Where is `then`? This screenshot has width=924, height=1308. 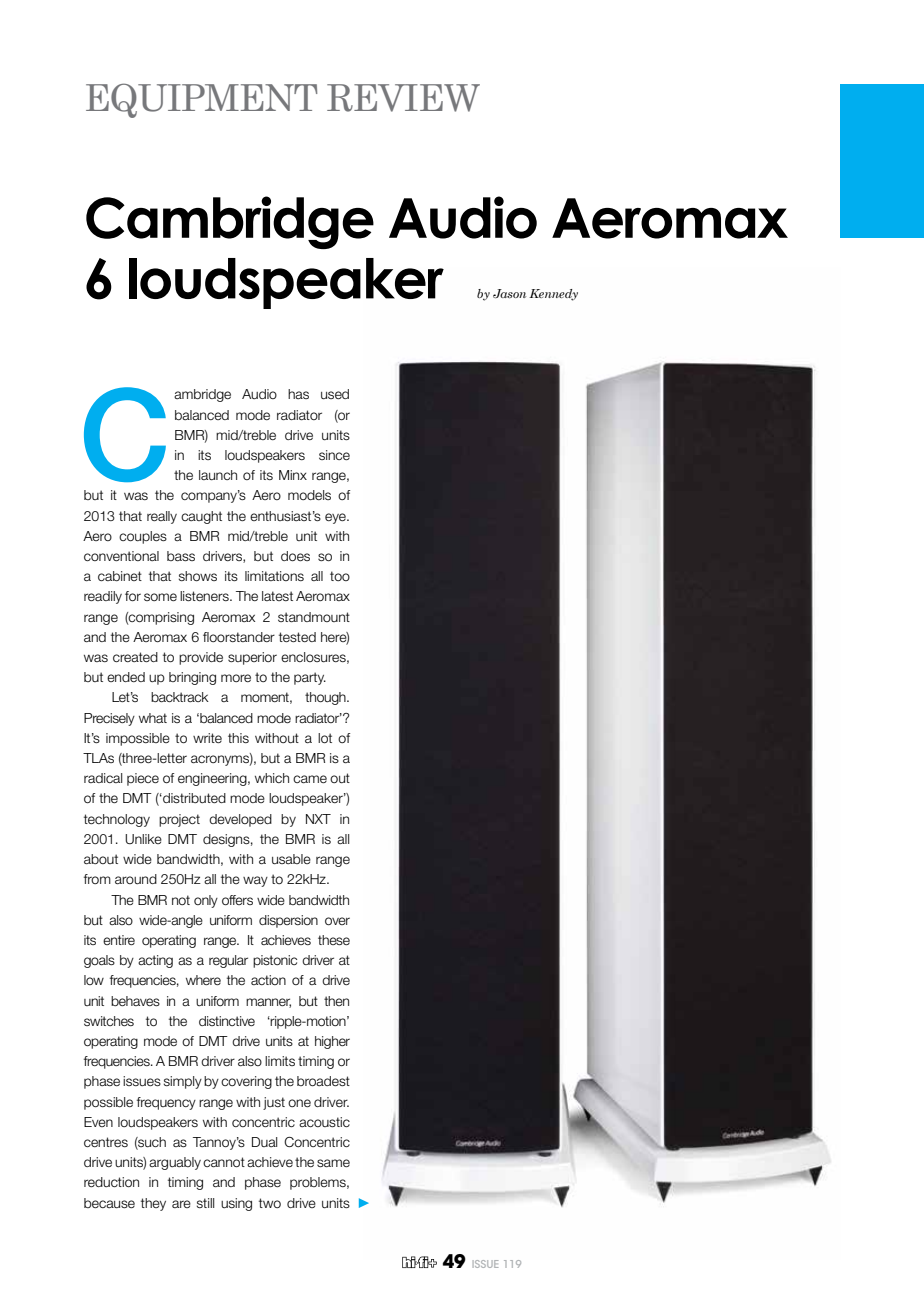 then is located at coordinates (336, 1001).
